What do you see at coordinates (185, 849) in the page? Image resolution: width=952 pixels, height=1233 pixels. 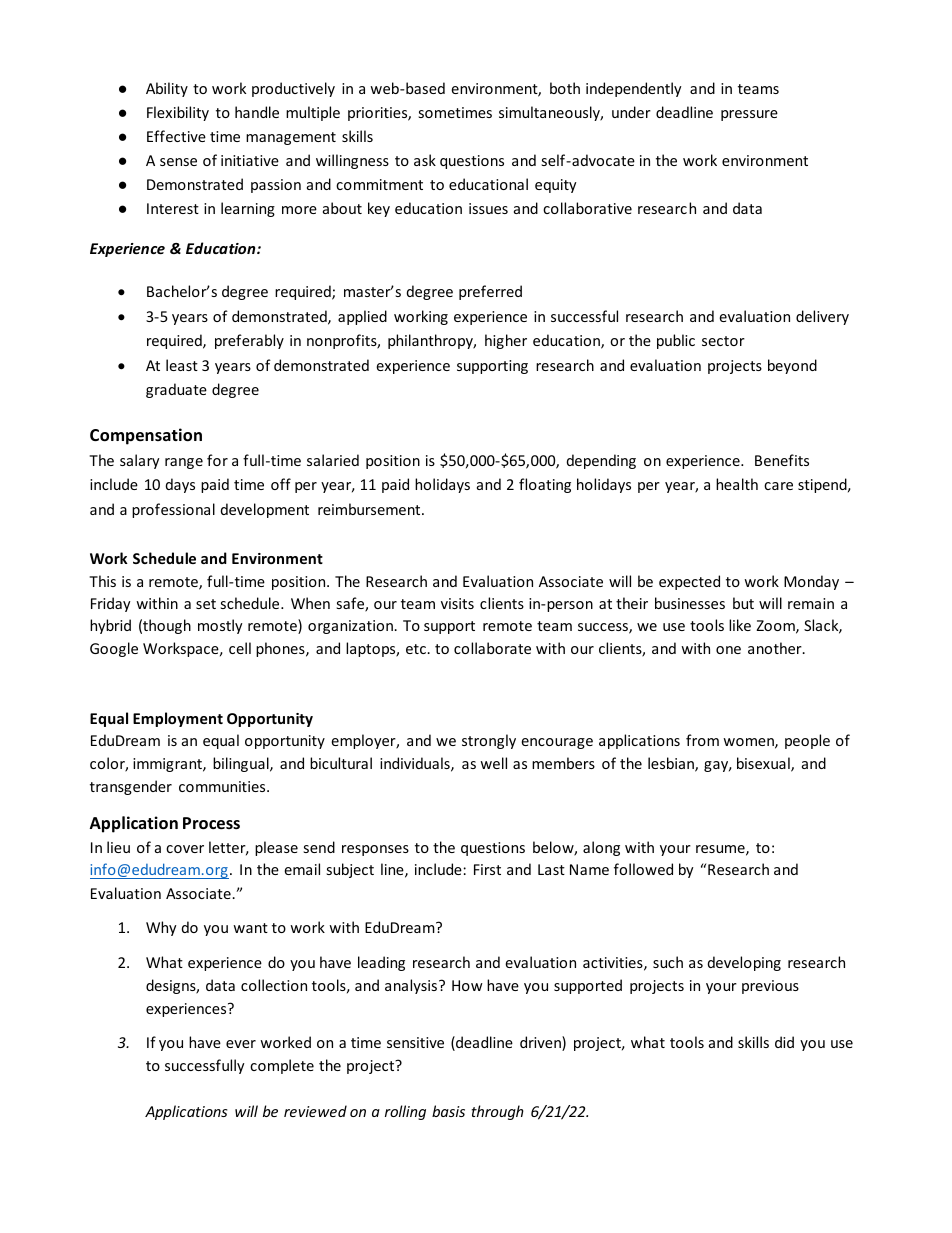 I see `cover` at bounding box center [185, 849].
